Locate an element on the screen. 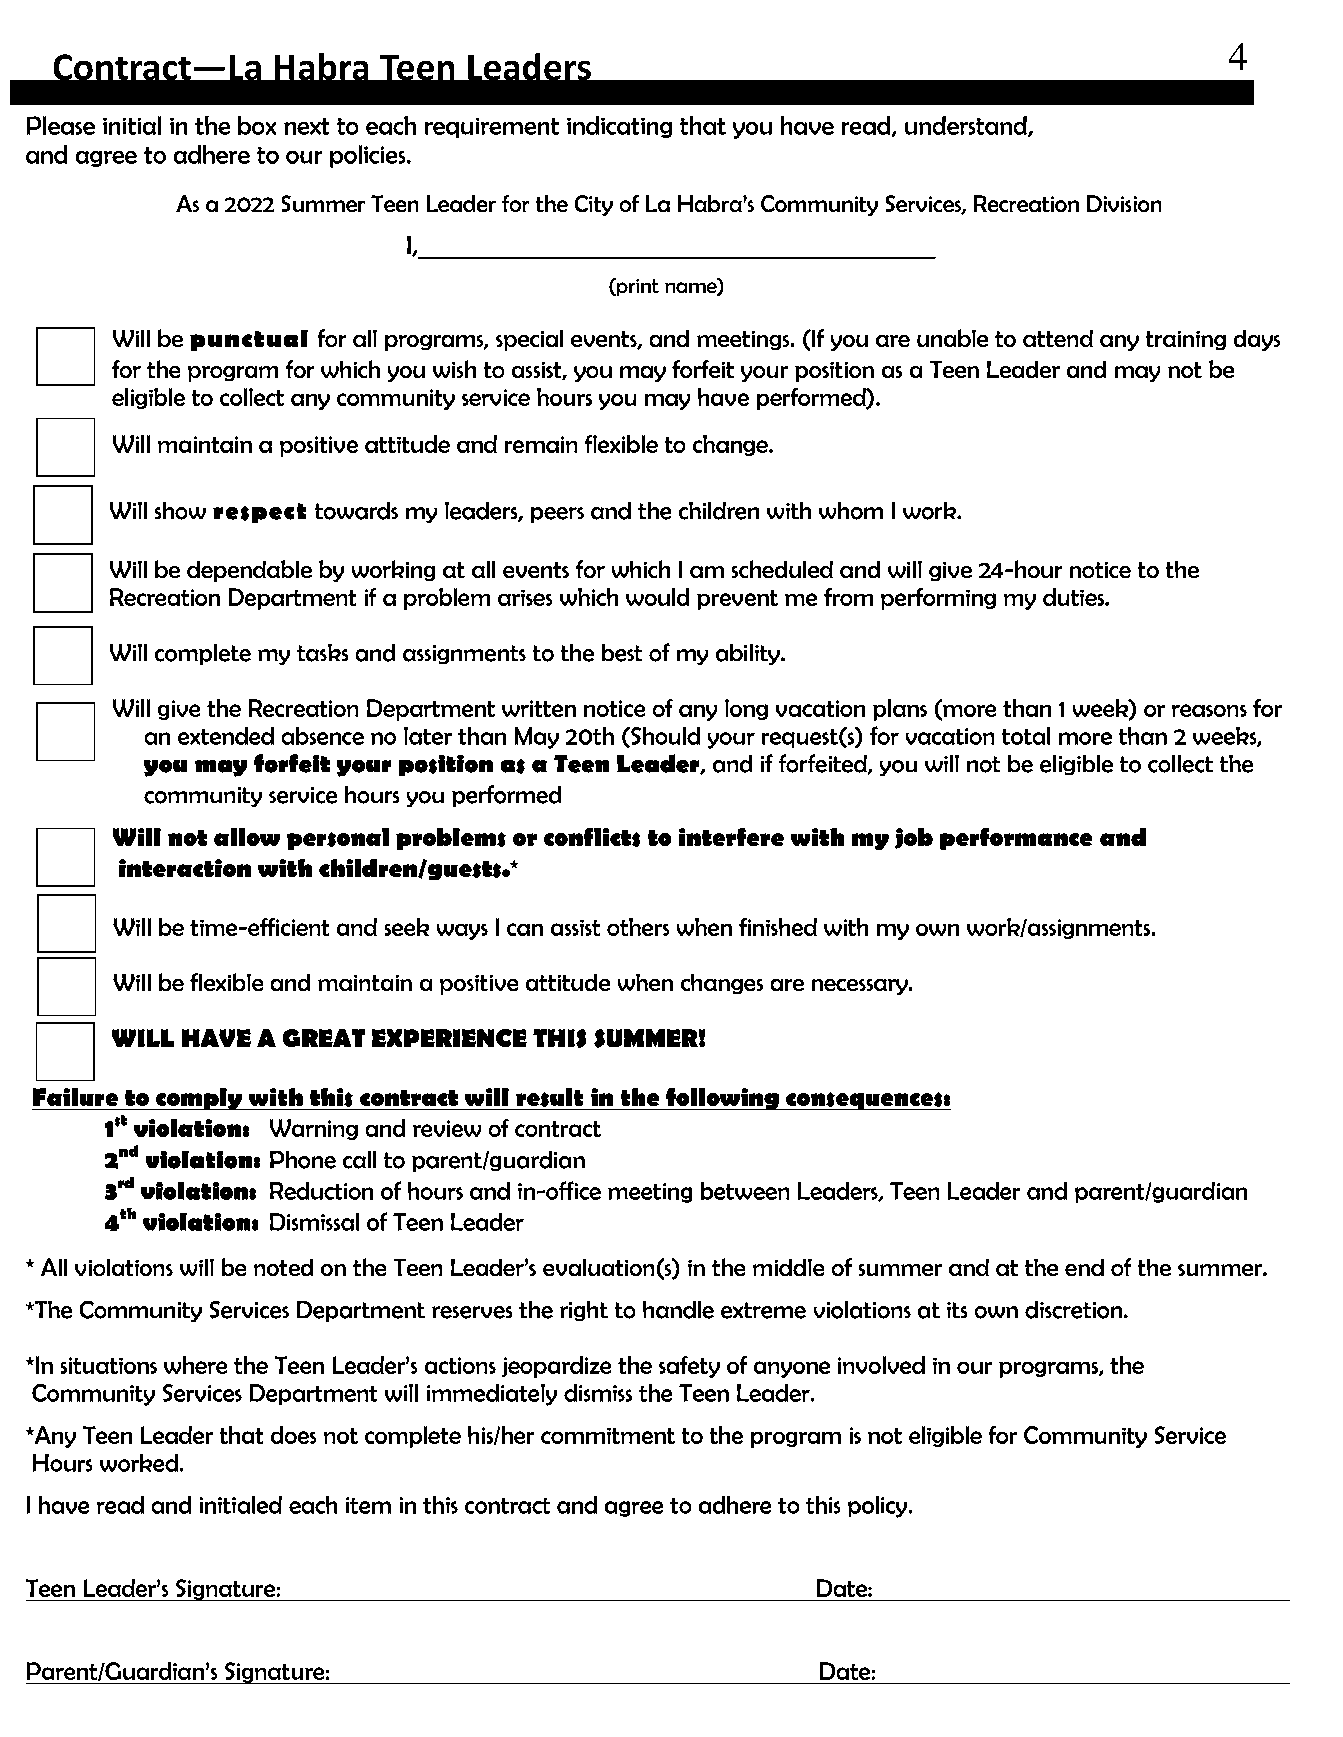 Image resolution: width=1343 pixels, height=1737 pixels. dependable is located at coordinates (249, 571).
